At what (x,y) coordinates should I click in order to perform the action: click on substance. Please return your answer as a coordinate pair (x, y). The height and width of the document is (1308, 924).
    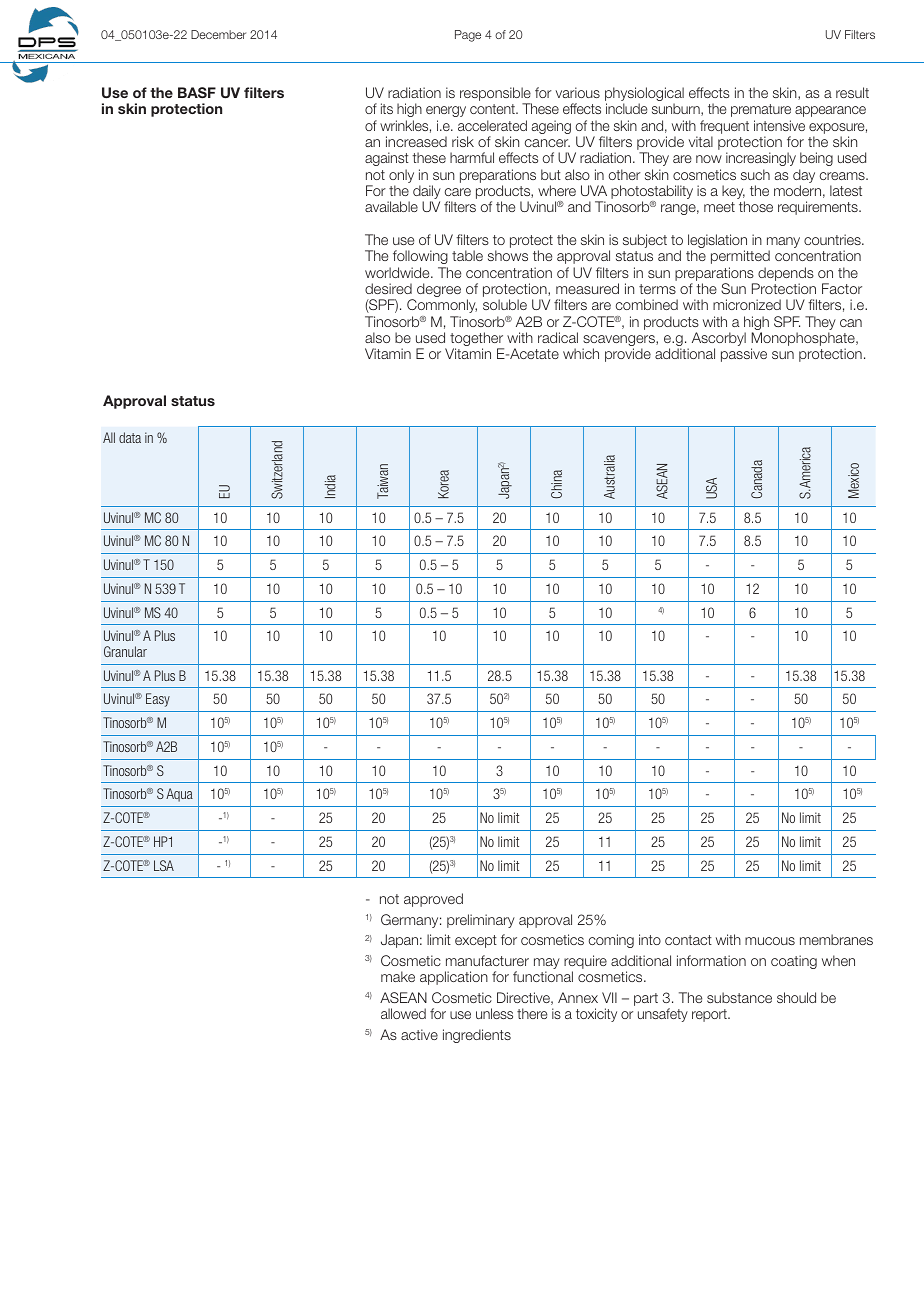
    Looking at the image, I should click on (739, 997).
